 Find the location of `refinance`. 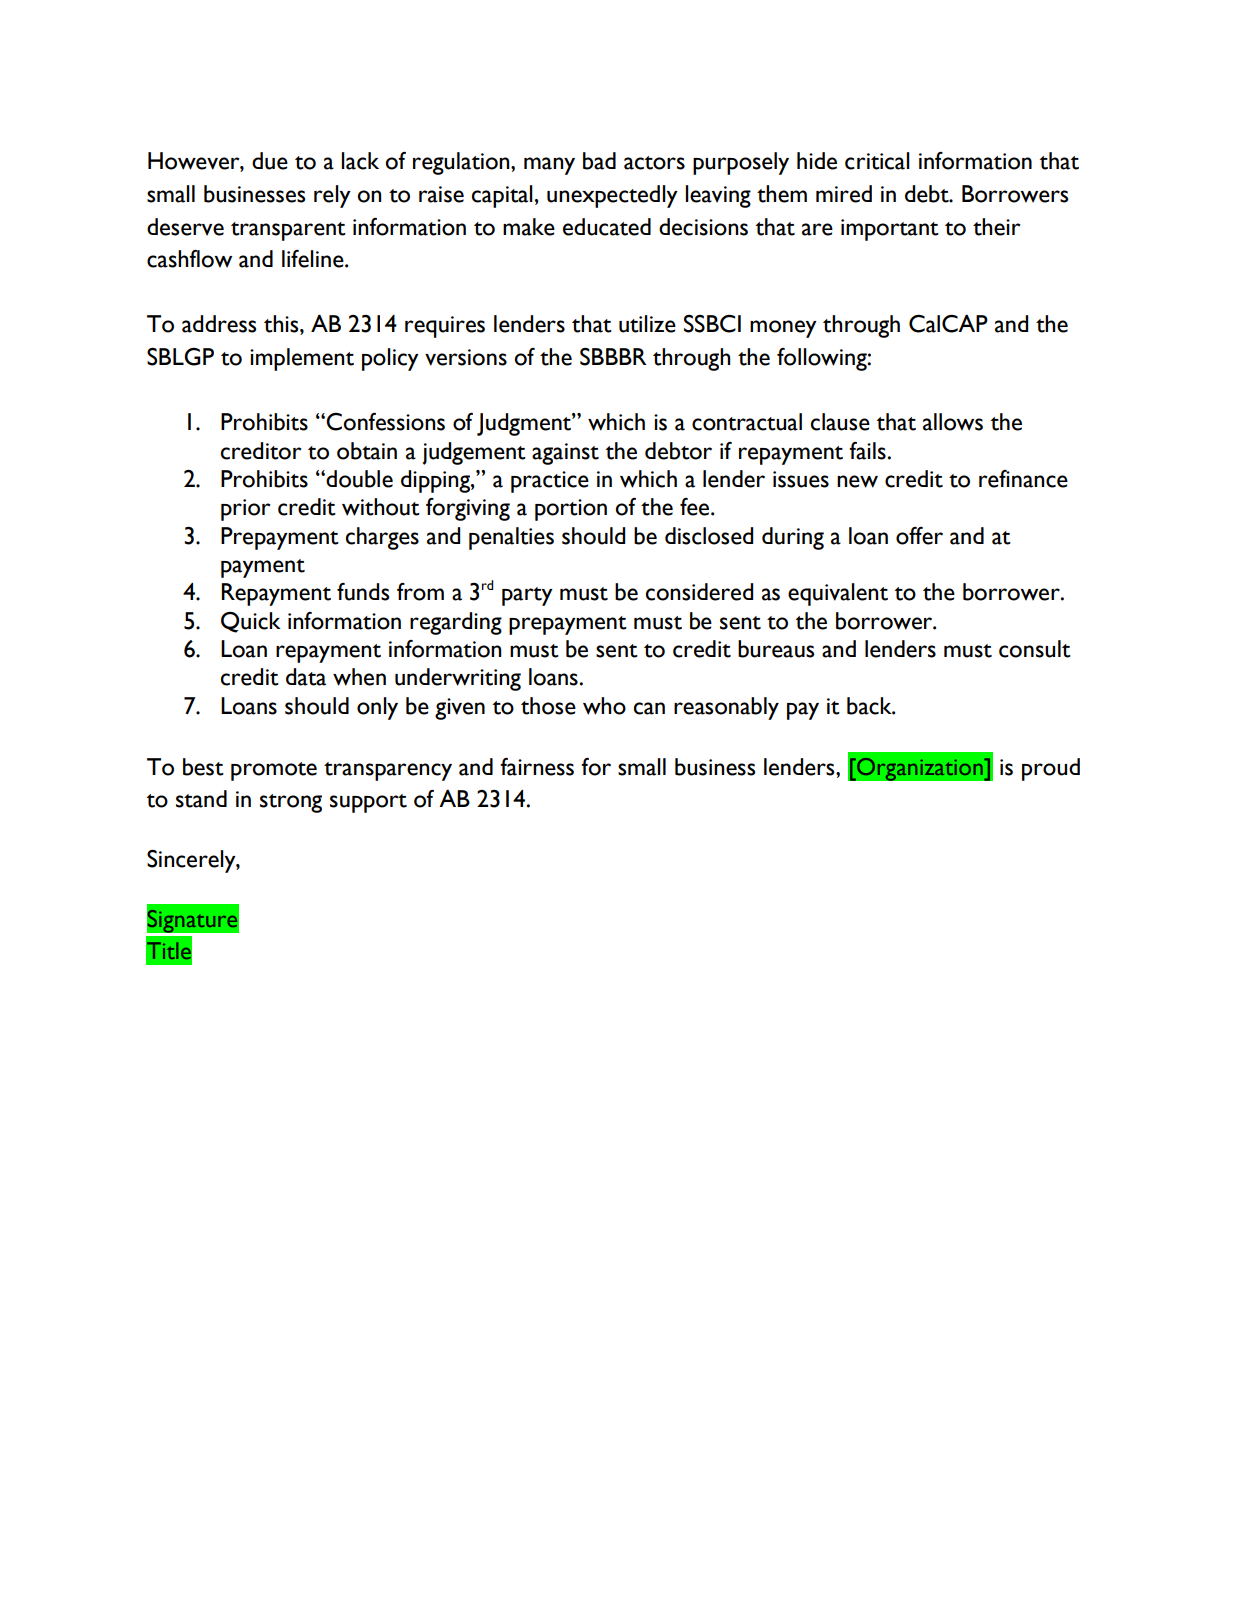

refinance is located at coordinates (1023, 479).
